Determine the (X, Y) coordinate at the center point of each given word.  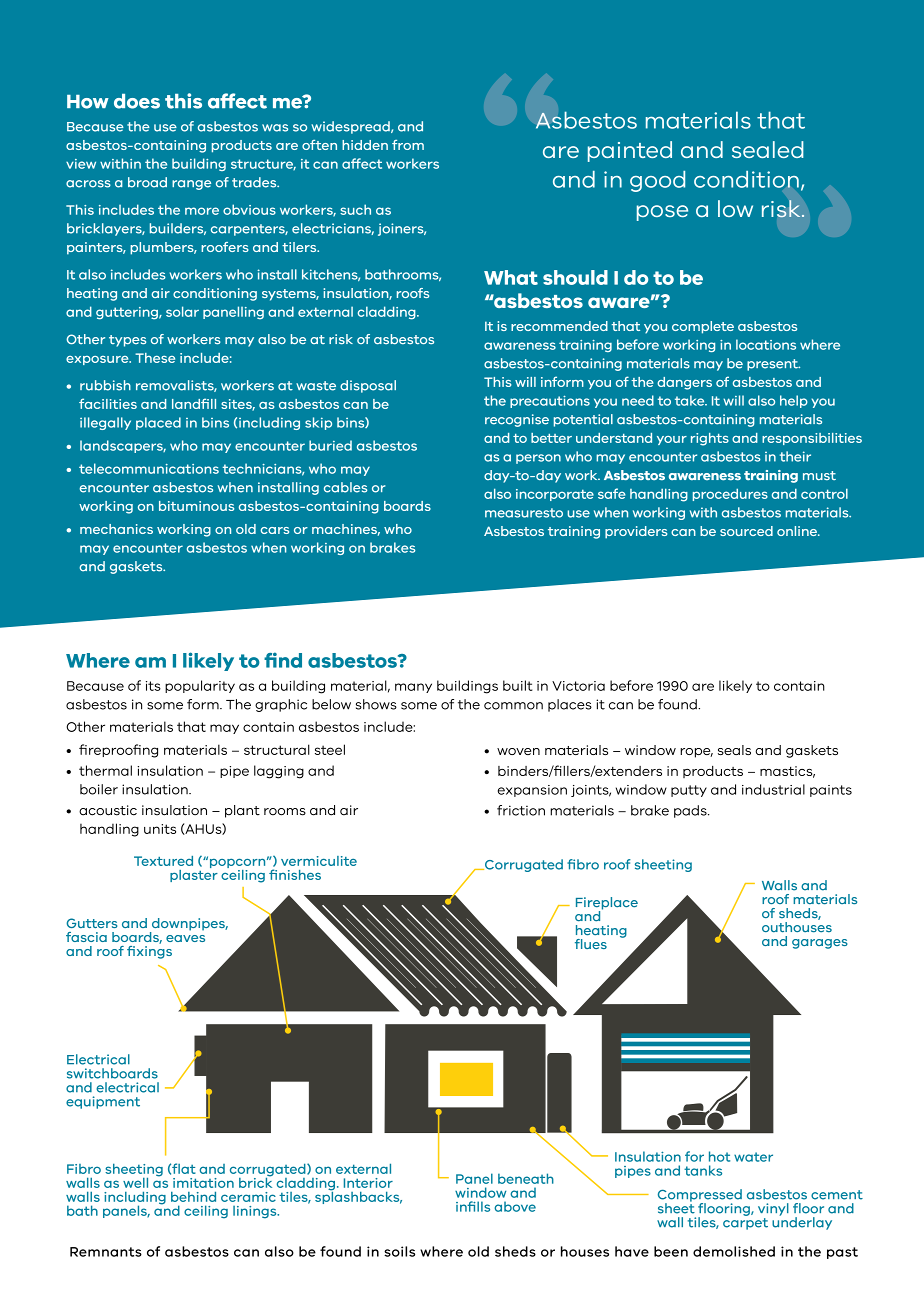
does (137, 101)
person (538, 459)
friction (521, 810)
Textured (163, 861)
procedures (730, 494)
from (408, 145)
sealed (768, 149)
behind (193, 1196)
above (515, 1206)
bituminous (196, 506)
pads (691, 811)
